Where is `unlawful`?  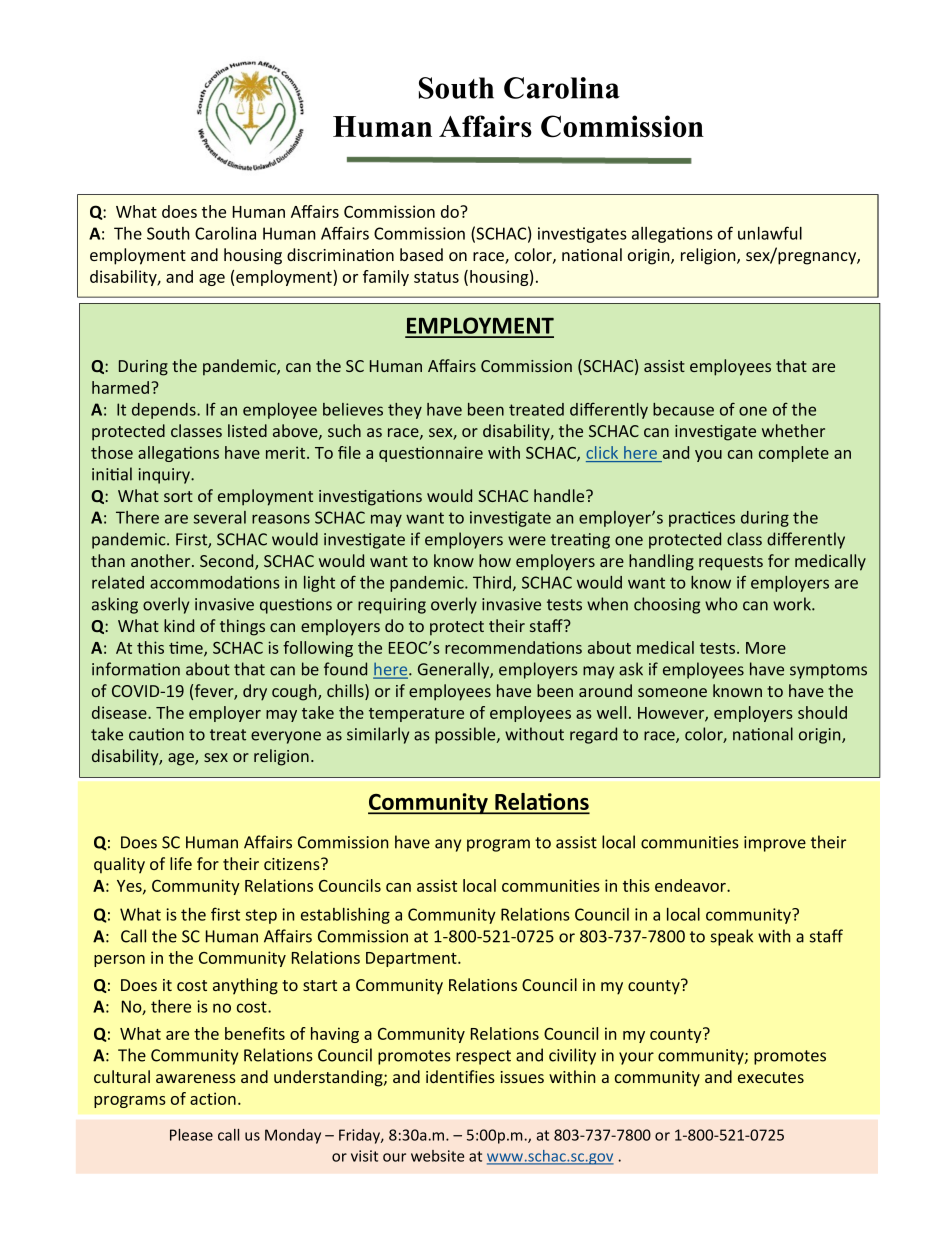 unlawful is located at coordinates (770, 233).
